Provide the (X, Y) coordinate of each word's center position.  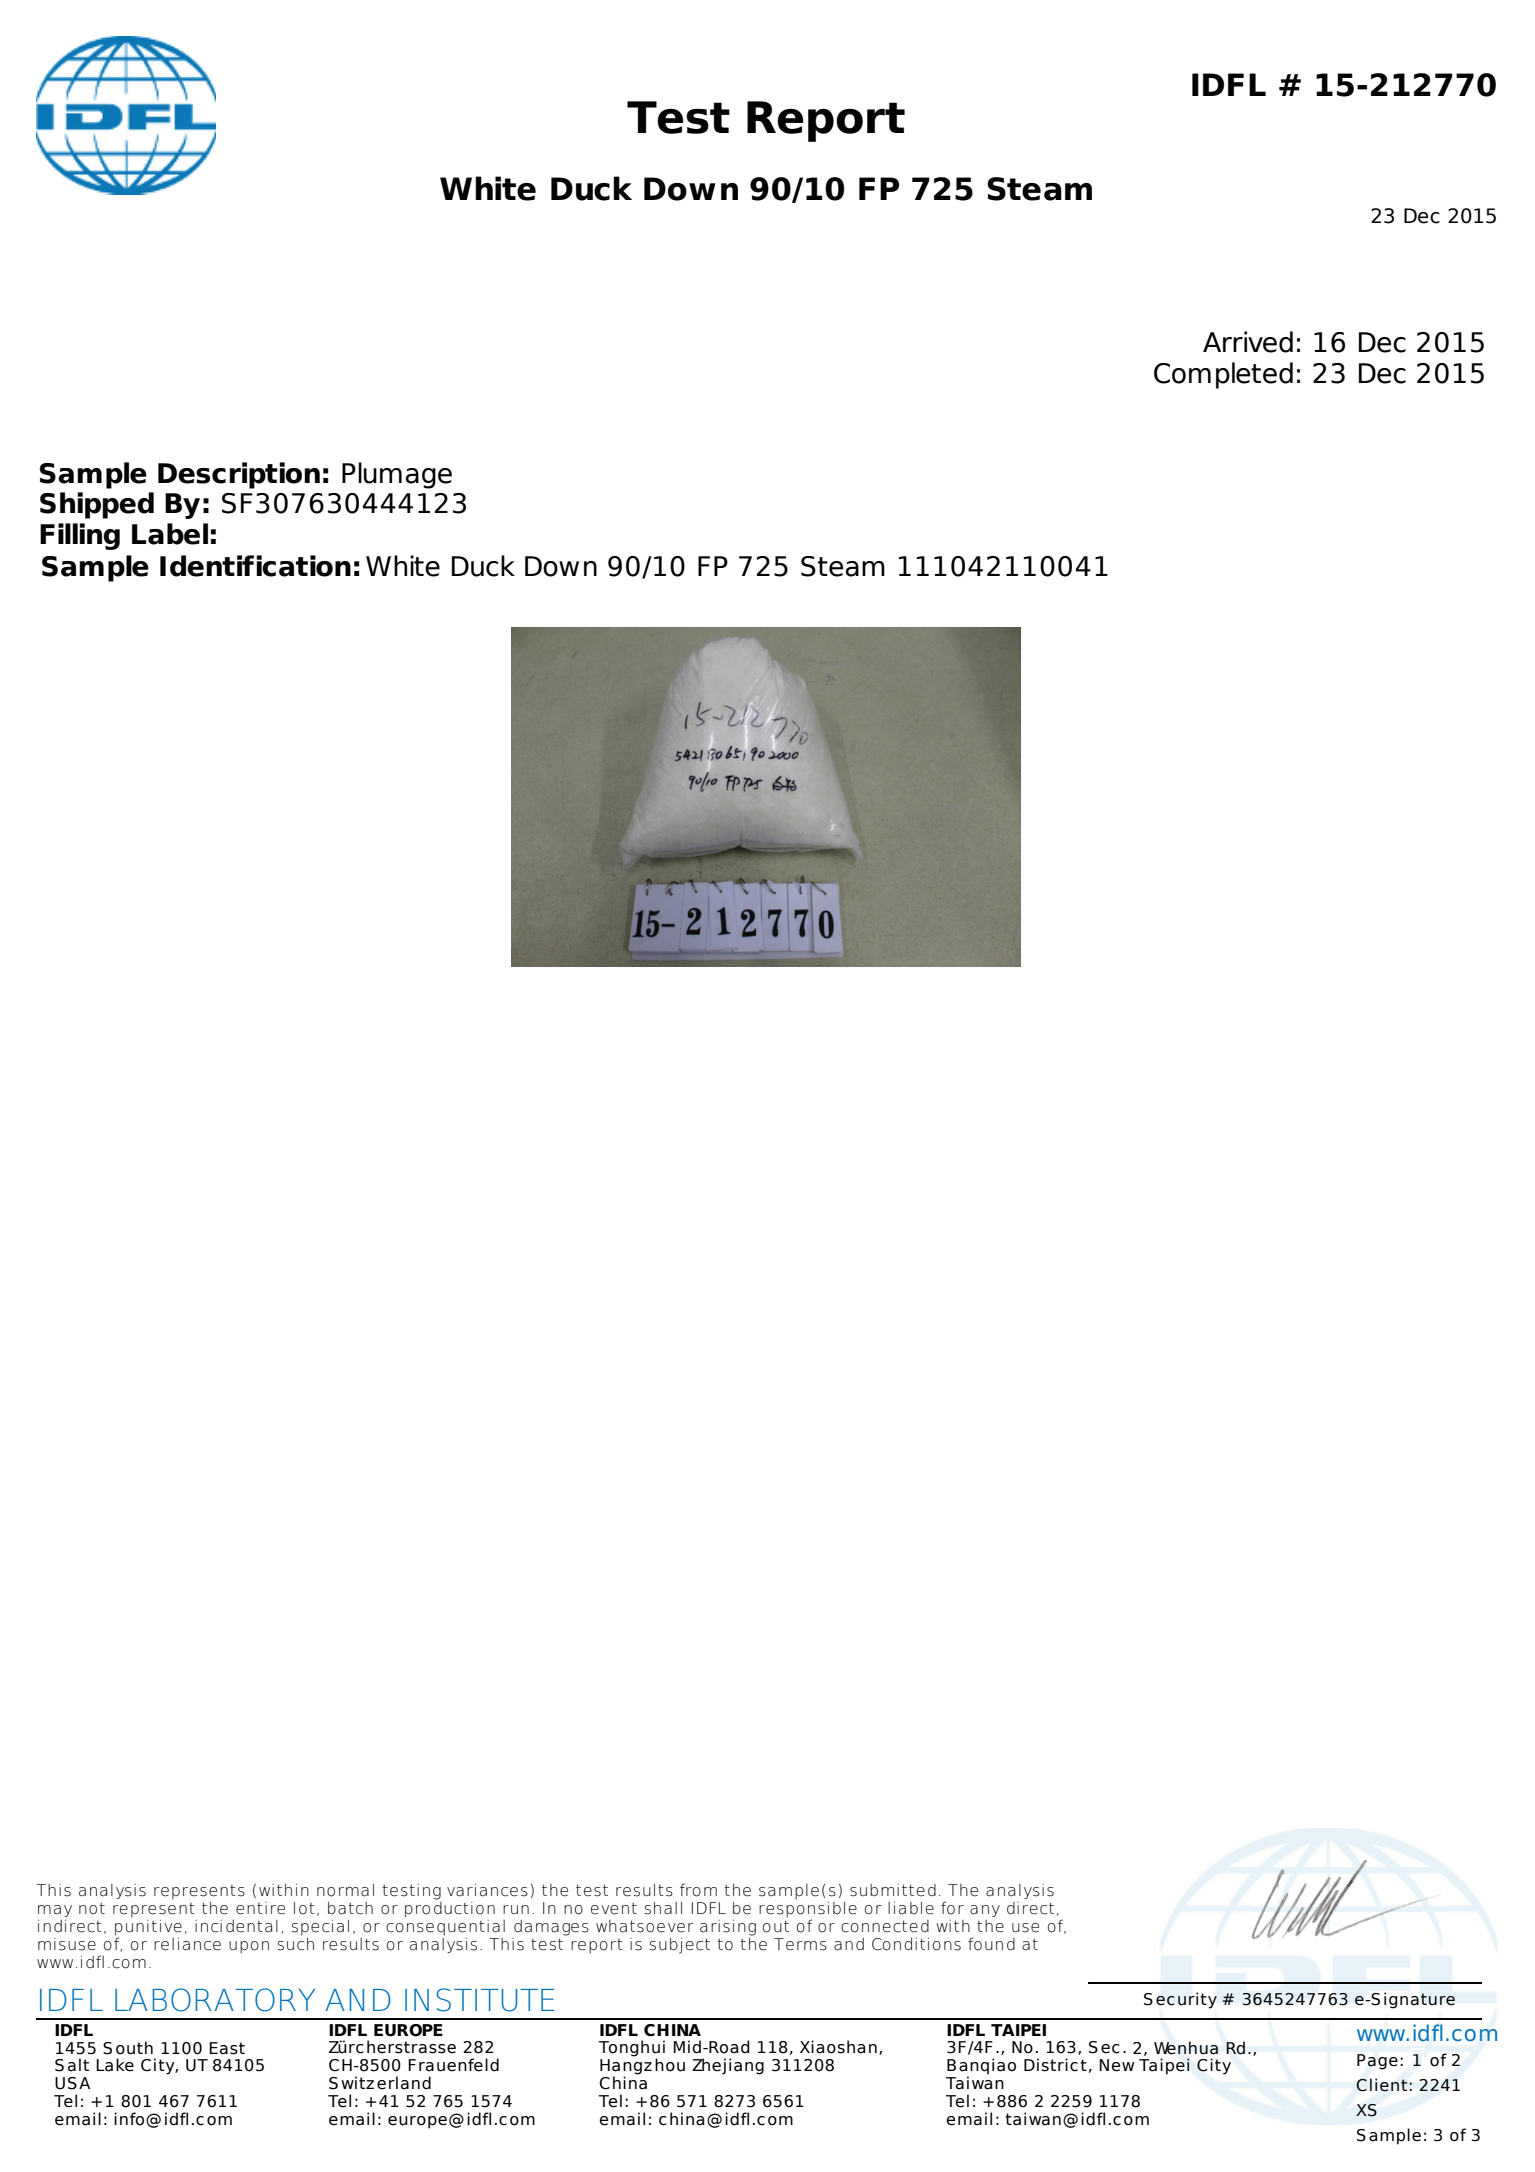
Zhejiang (728, 2066)
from (698, 1890)
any (985, 1911)
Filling (80, 536)
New (1116, 2065)
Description (239, 475)
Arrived (1248, 342)
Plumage (397, 475)
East (227, 2048)
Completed (1223, 375)
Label (170, 534)
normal (345, 1890)
